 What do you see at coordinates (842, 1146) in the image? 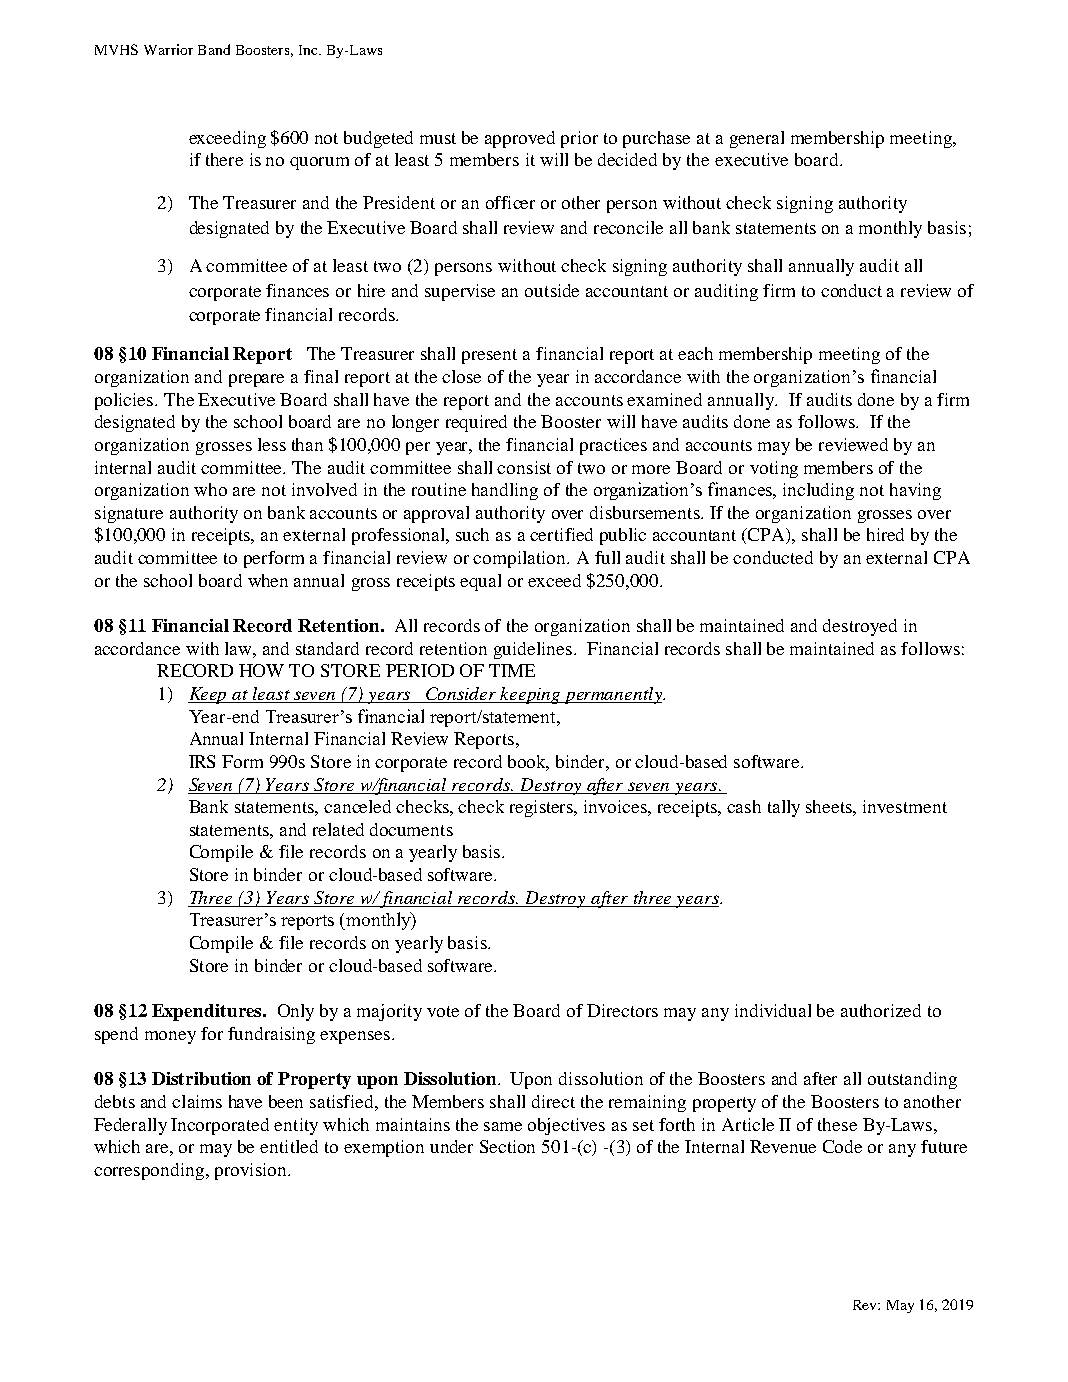
I see `Code` at bounding box center [842, 1146].
